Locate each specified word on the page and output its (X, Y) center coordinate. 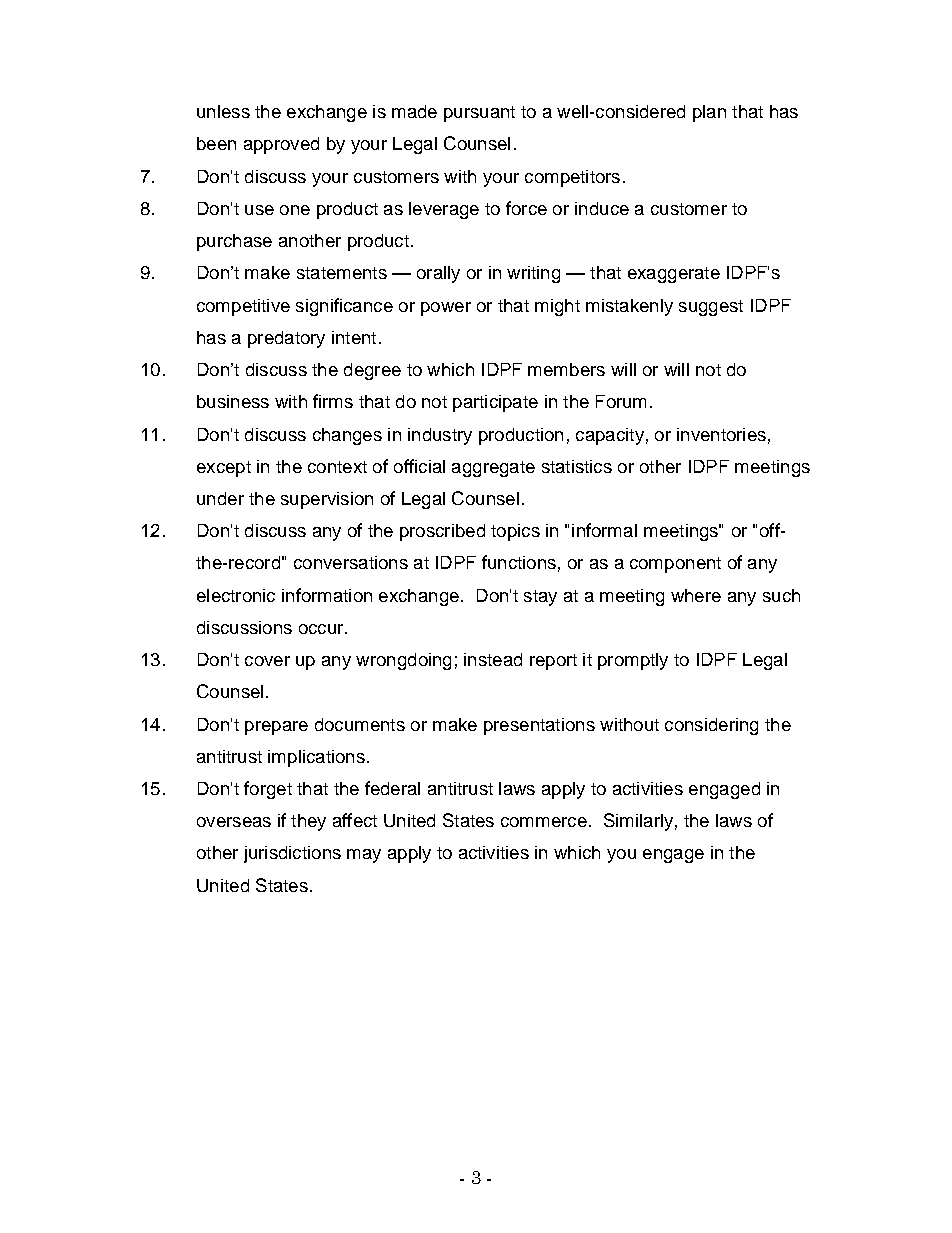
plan (709, 113)
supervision (327, 500)
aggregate (493, 469)
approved (281, 145)
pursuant (479, 114)
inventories (721, 434)
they (308, 822)
